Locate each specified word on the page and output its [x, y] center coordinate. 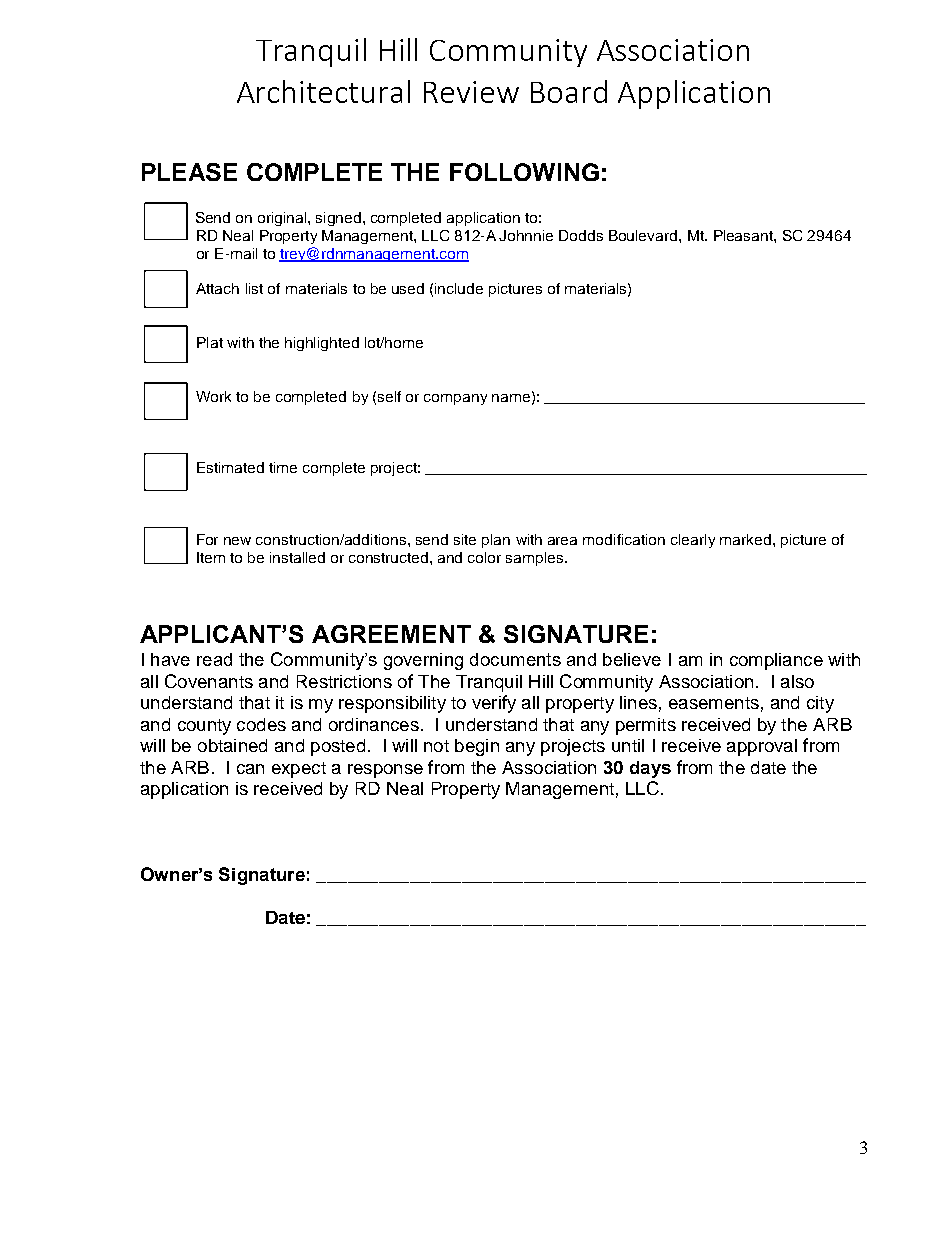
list [254, 288]
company [455, 399]
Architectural [323, 91]
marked [745, 539]
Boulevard [644, 235]
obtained [232, 745]
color [484, 557]
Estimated [230, 467]
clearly [693, 541]
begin [477, 747]
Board [569, 91]
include [459, 288]
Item [211, 557]
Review [471, 92]
